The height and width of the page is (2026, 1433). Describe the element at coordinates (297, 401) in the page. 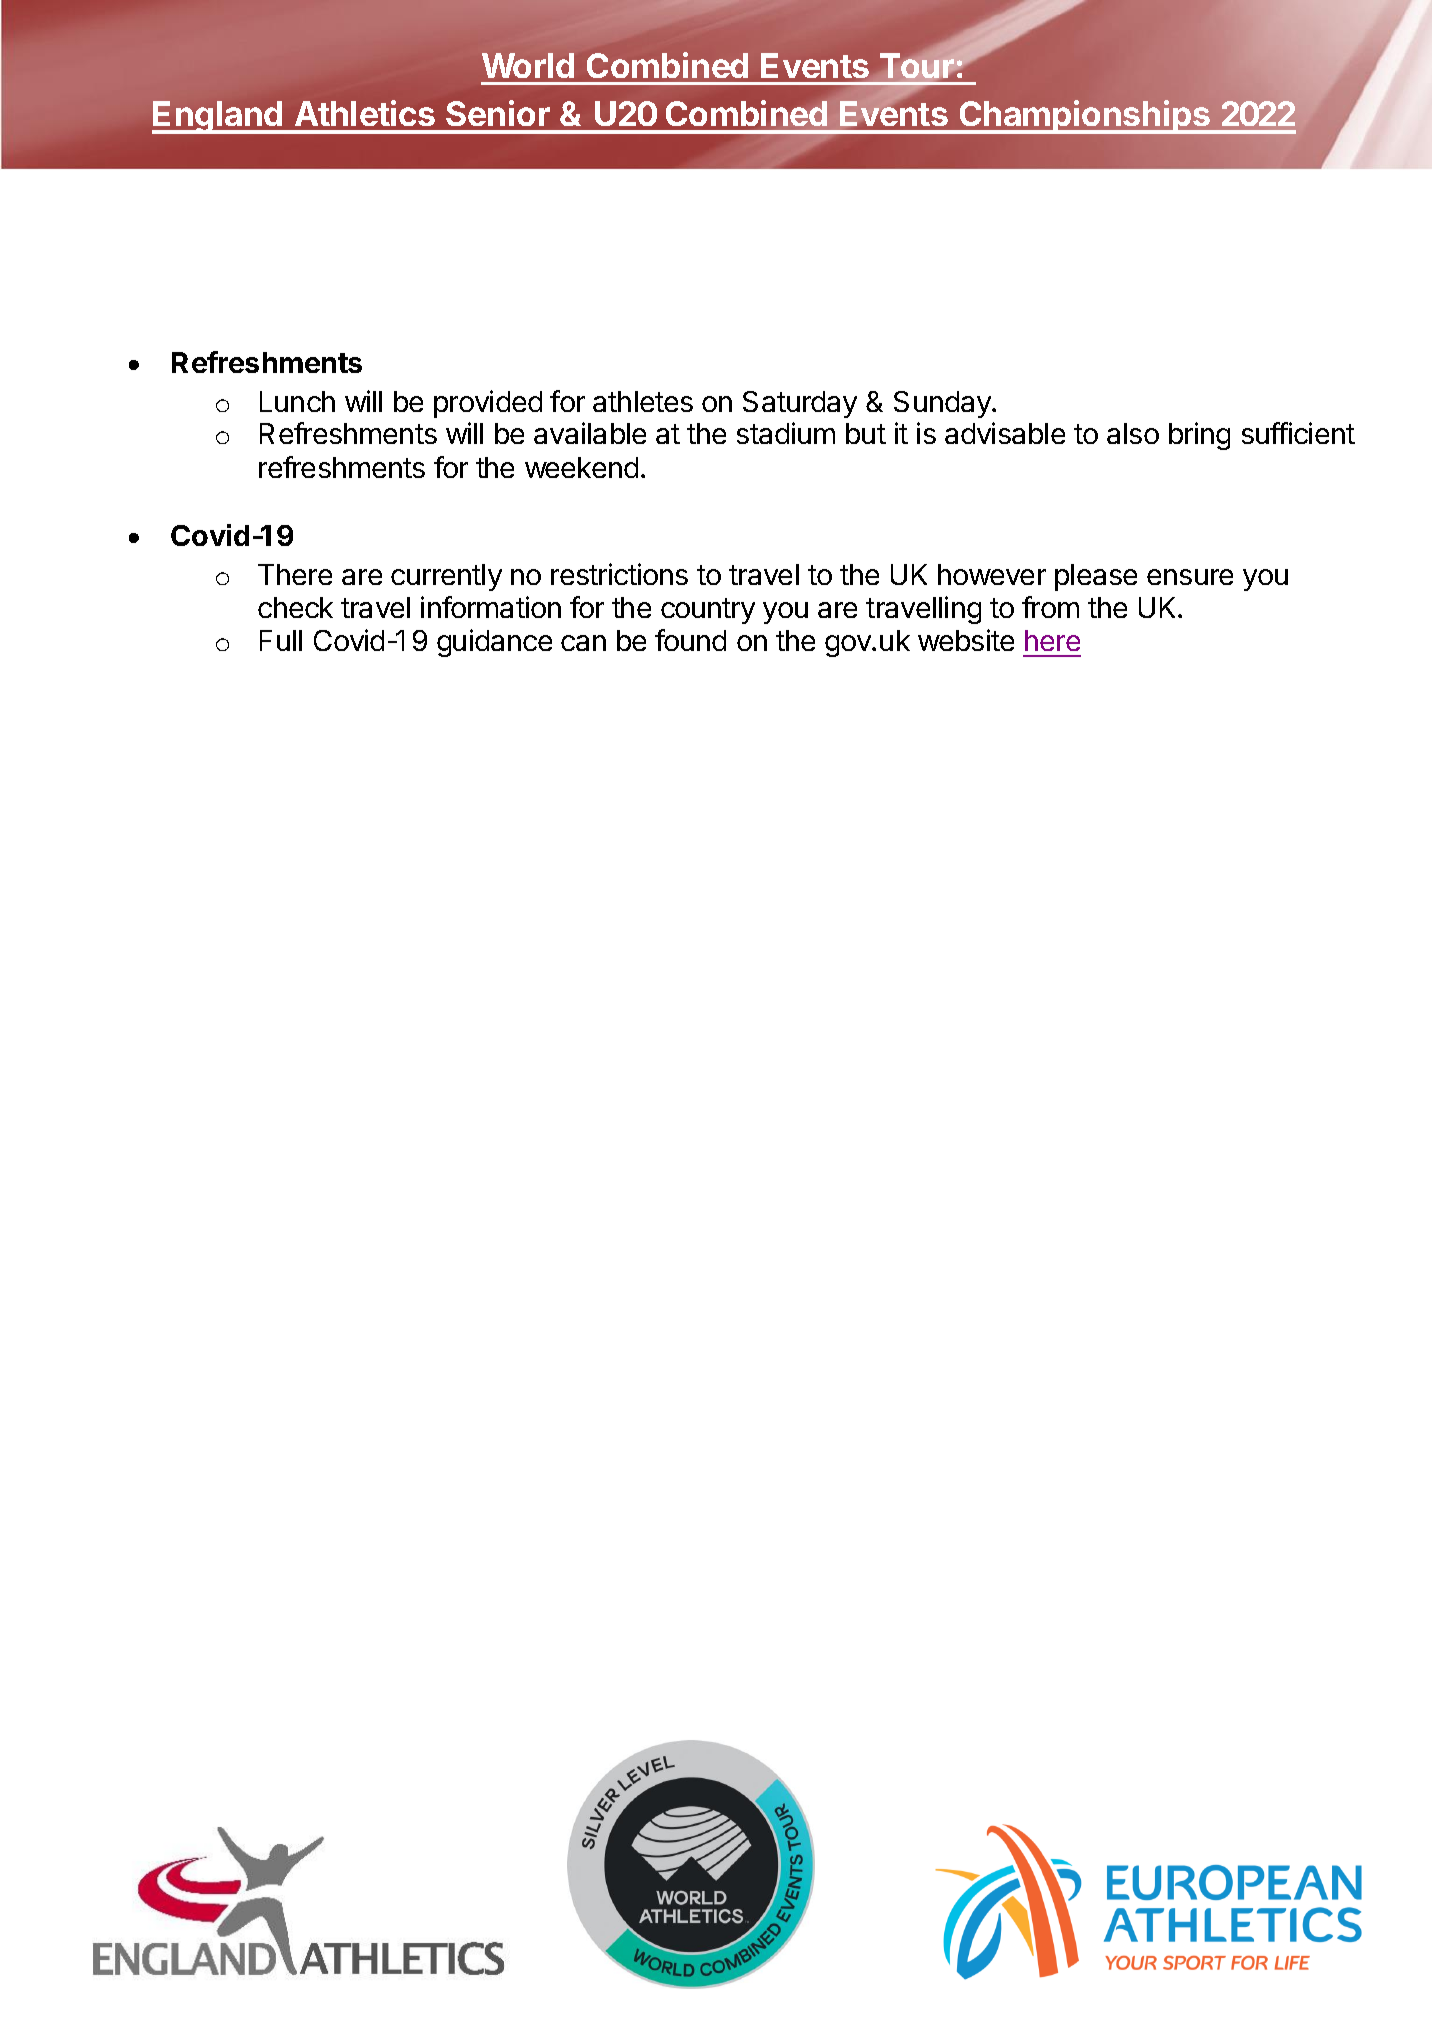

I see `Lunch` at that location.
